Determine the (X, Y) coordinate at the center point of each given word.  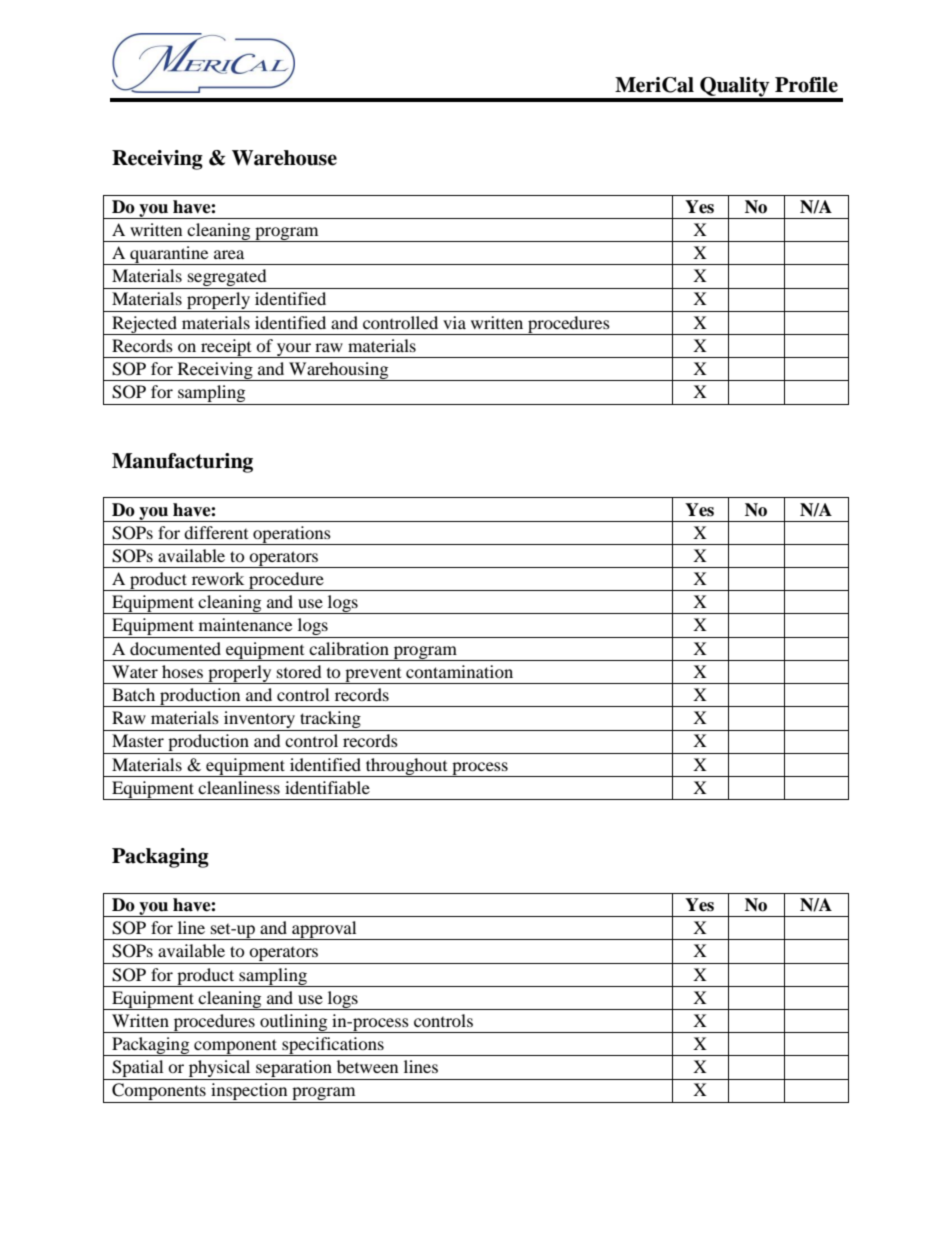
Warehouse (284, 158)
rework (218, 578)
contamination (459, 671)
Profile (806, 85)
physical (219, 1070)
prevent (373, 676)
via (454, 322)
